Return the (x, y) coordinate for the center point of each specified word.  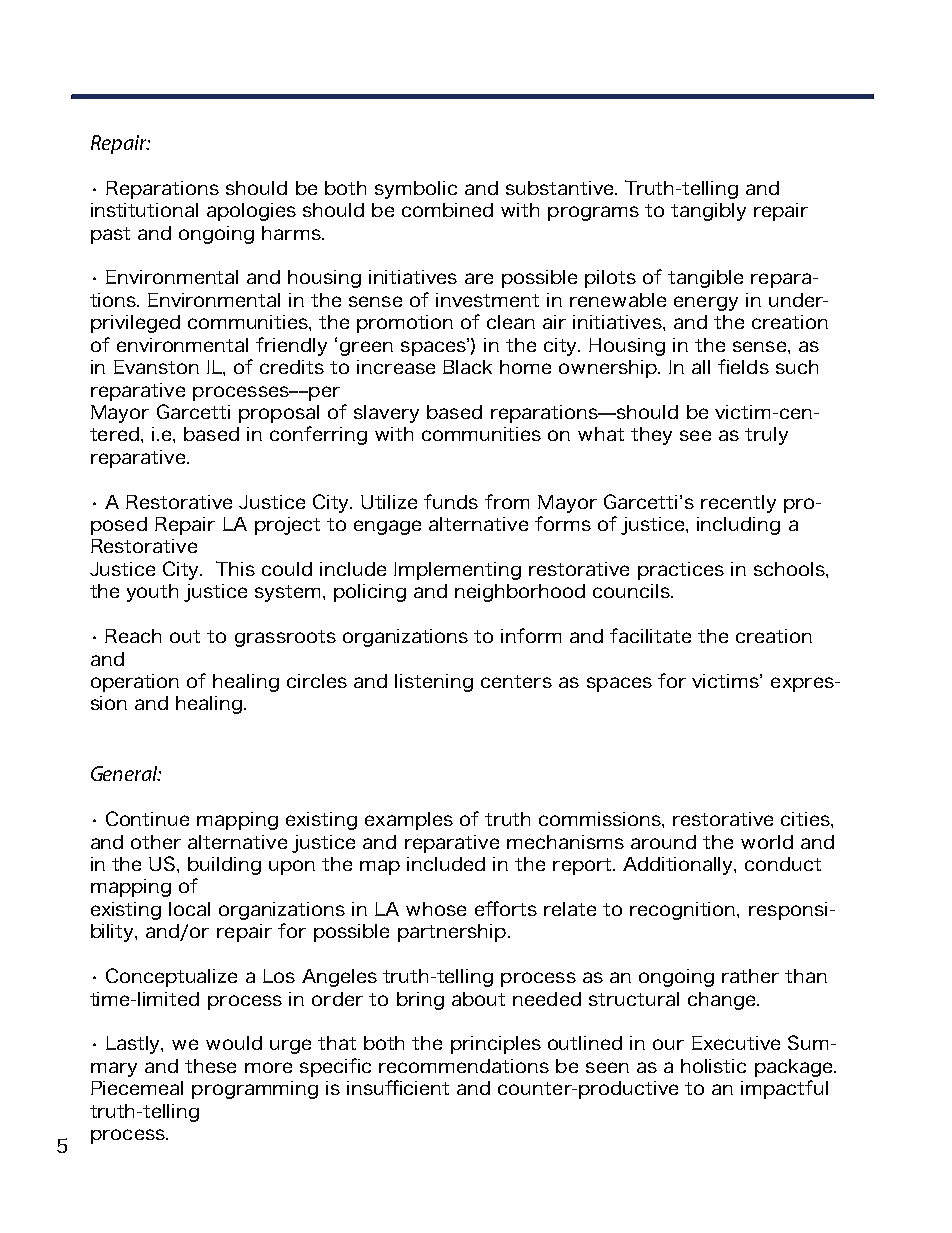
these (210, 1066)
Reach (133, 636)
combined (447, 210)
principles (496, 1045)
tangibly (708, 212)
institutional (144, 210)
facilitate (650, 635)
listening (434, 683)
